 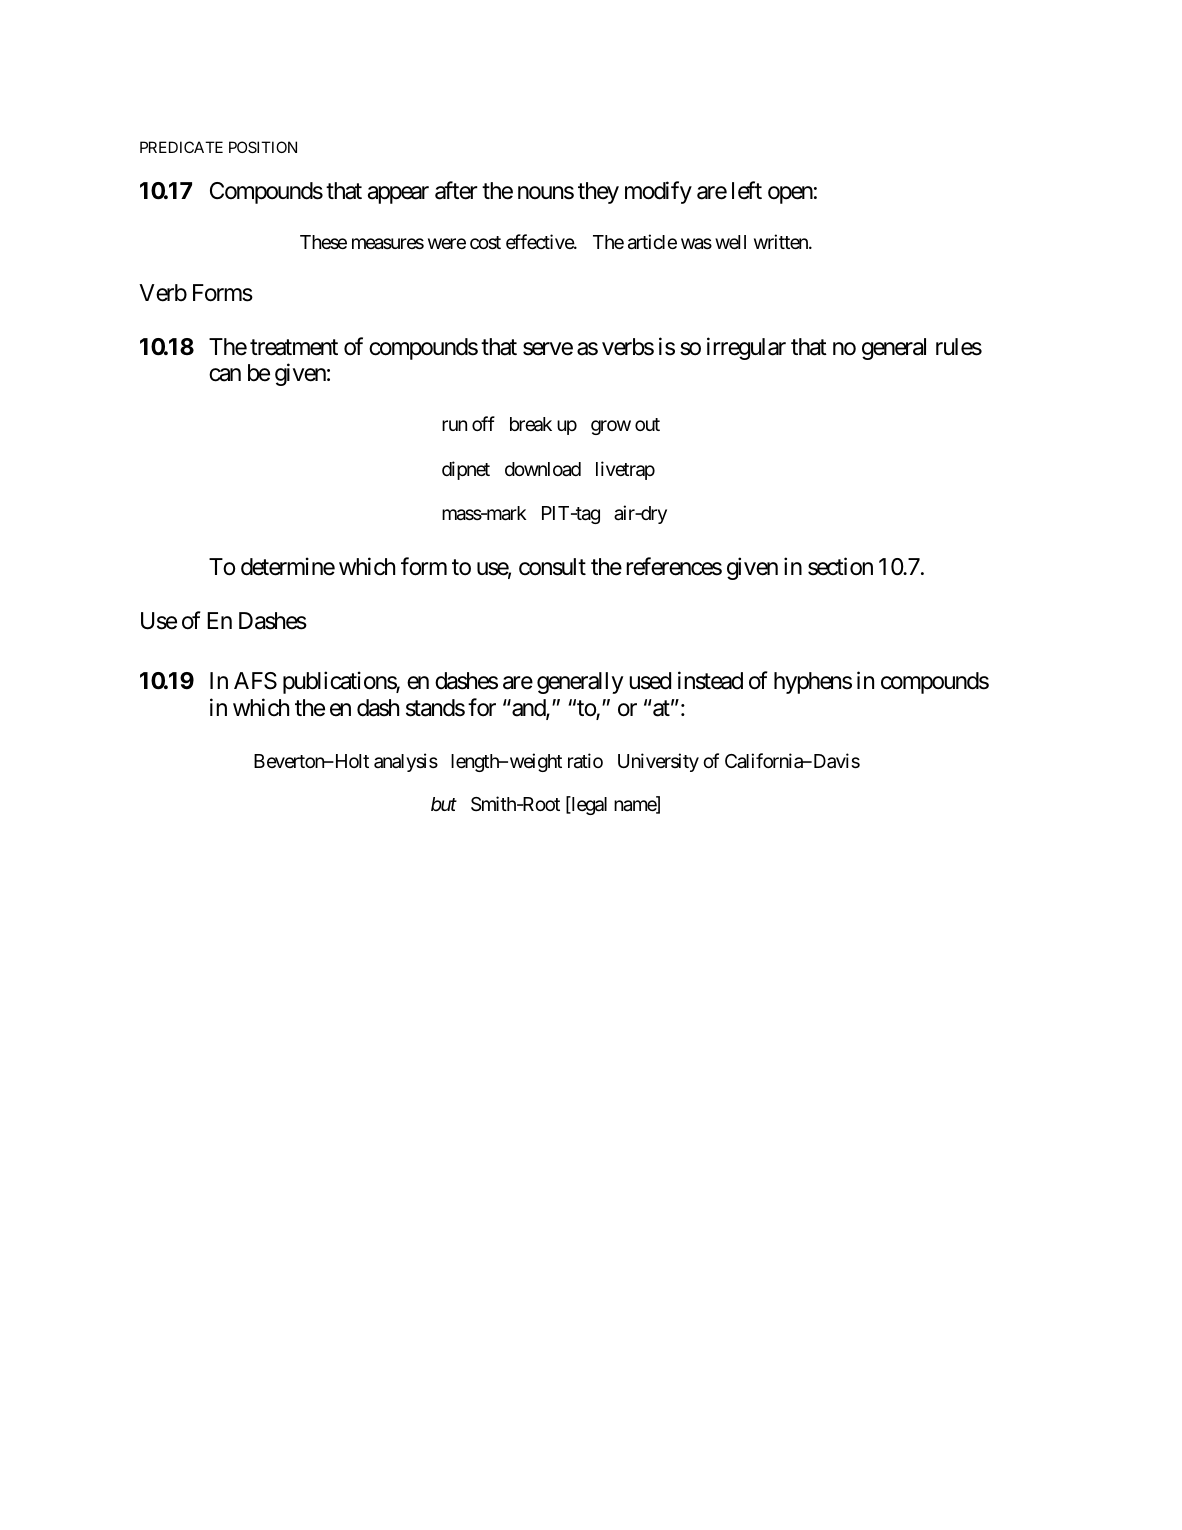 I want to click on cost, so click(x=485, y=242).
